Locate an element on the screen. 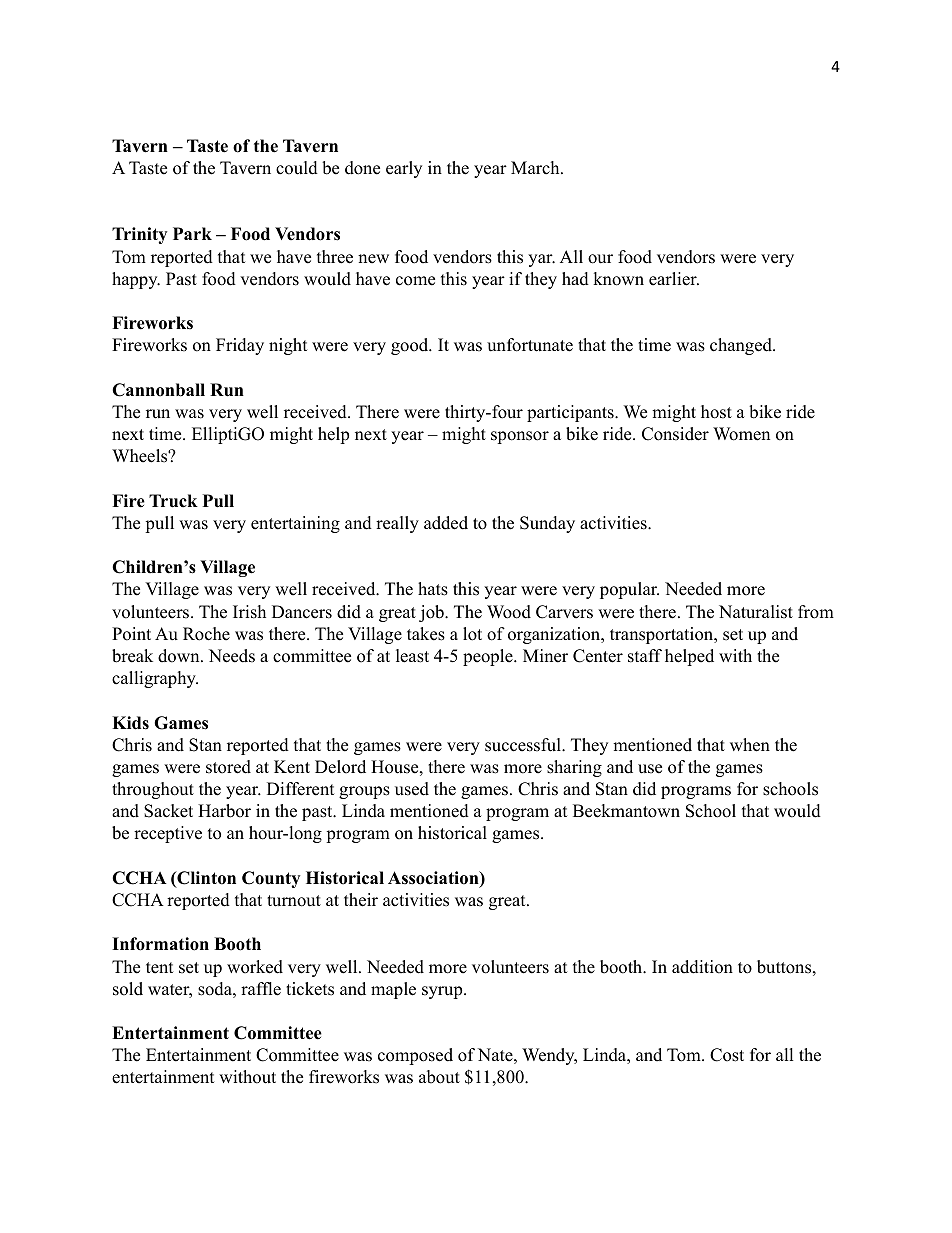  lot is located at coordinates (472, 634).
